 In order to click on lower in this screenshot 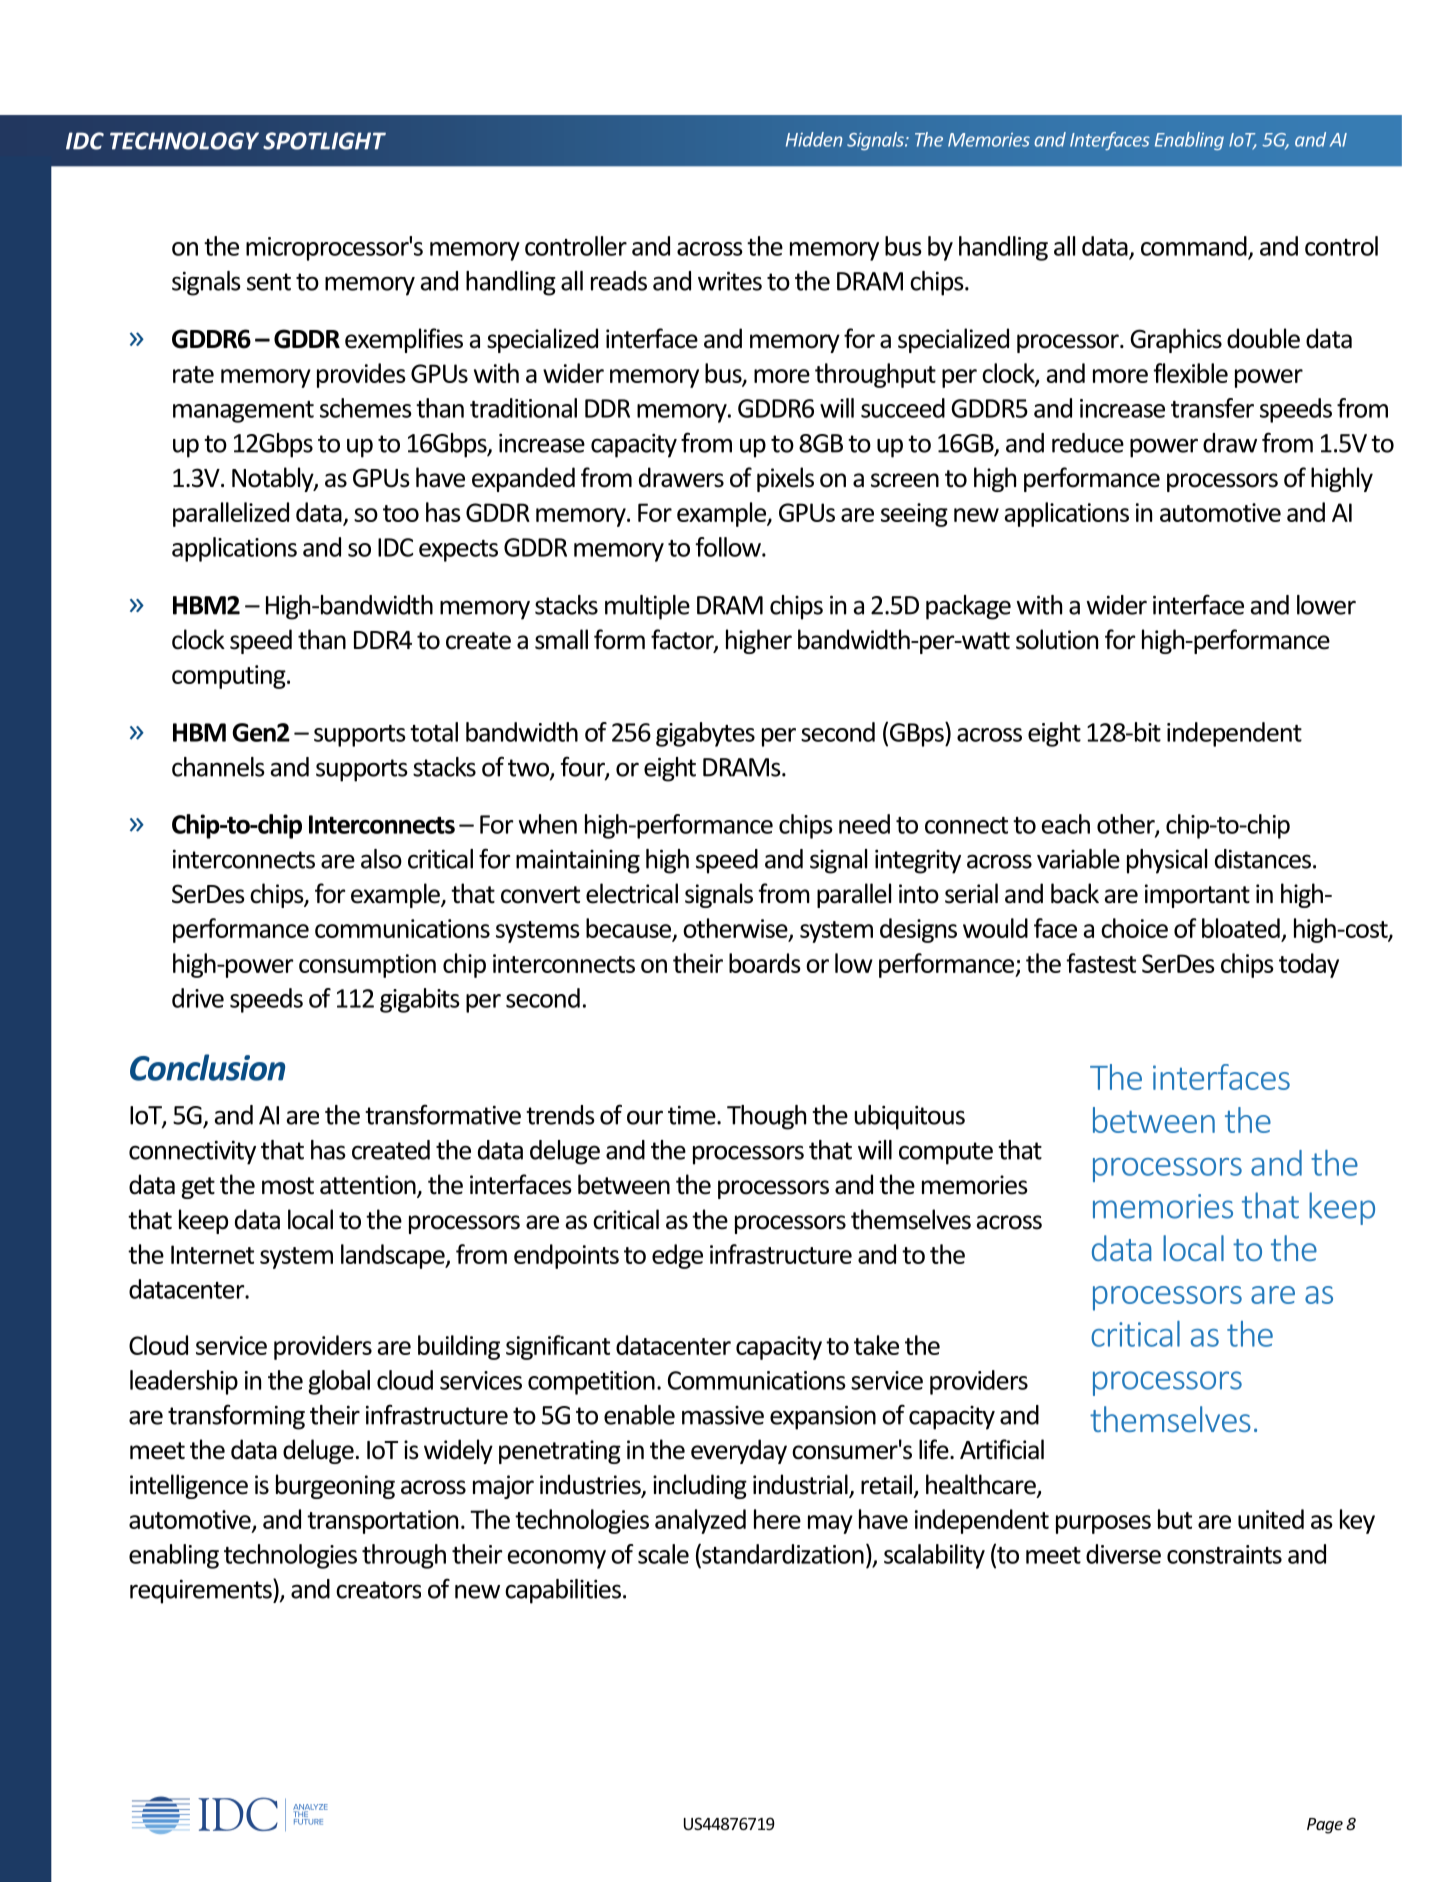, I will do `click(1326, 605)`.
